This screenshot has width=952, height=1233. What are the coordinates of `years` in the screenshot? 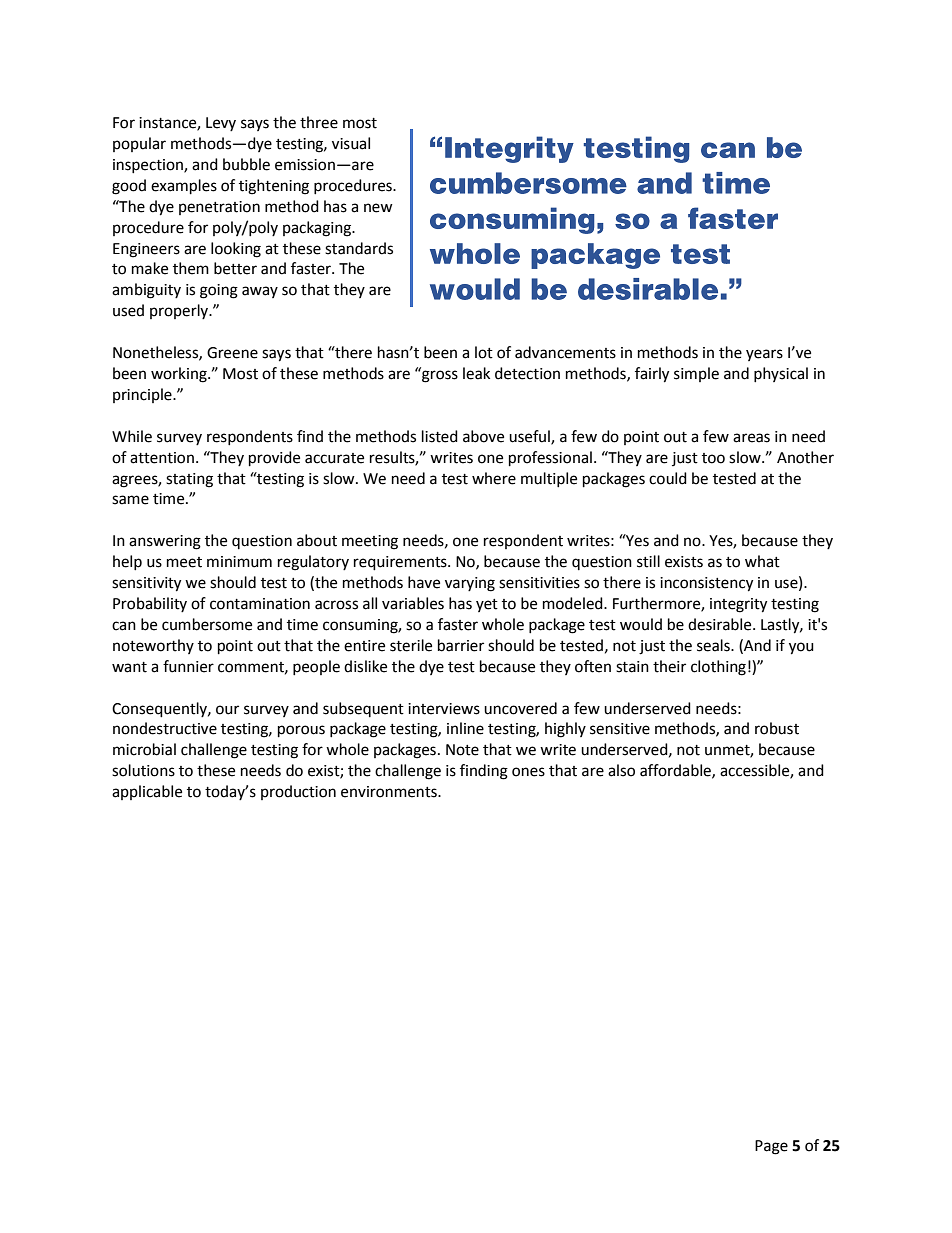 It's located at (764, 355).
